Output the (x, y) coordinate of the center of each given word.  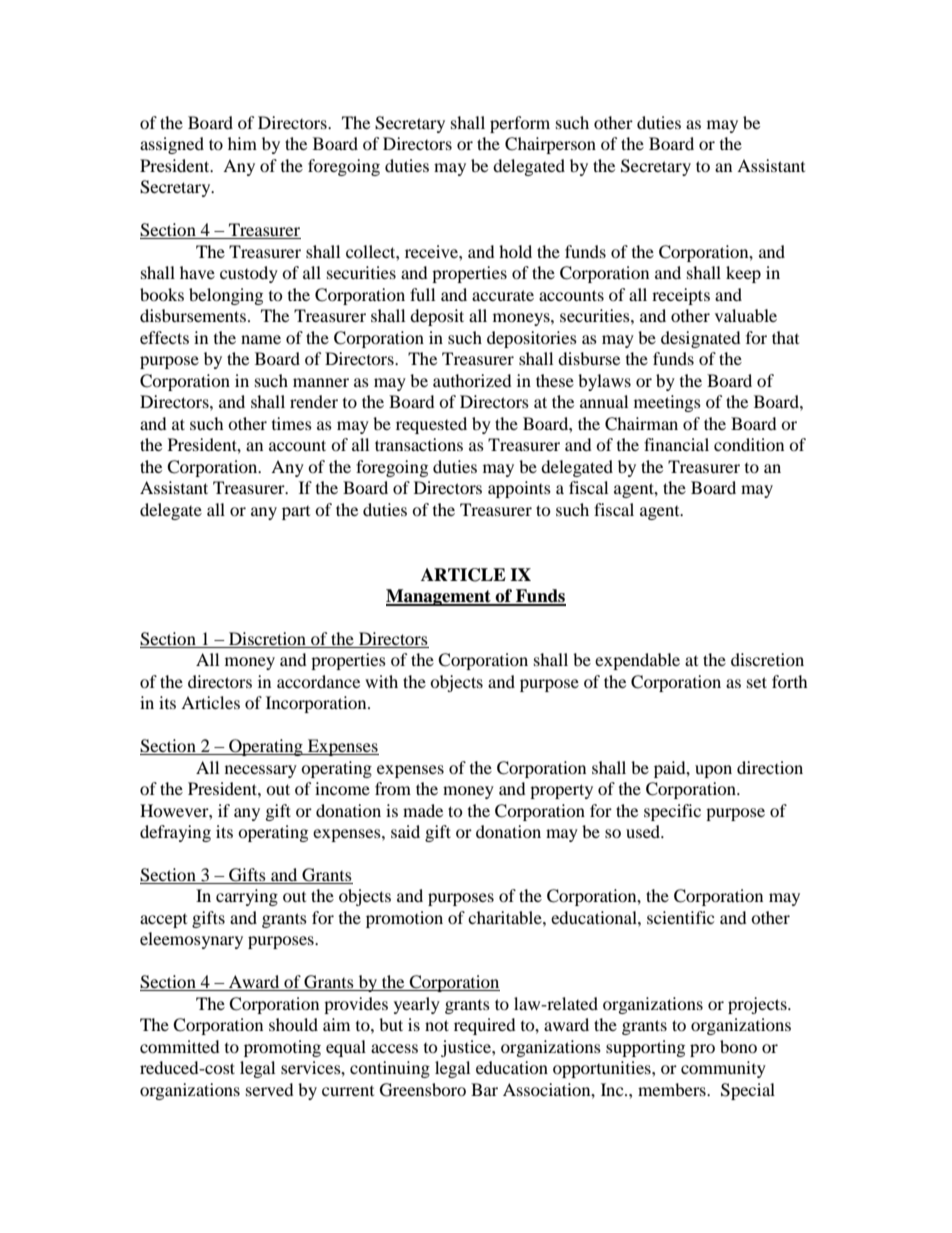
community (723, 1069)
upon (713, 771)
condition (749, 444)
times (292, 423)
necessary (261, 771)
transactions (419, 444)
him (242, 143)
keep (743, 274)
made (423, 810)
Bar (484, 1089)
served (270, 1089)
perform (520, 124)
